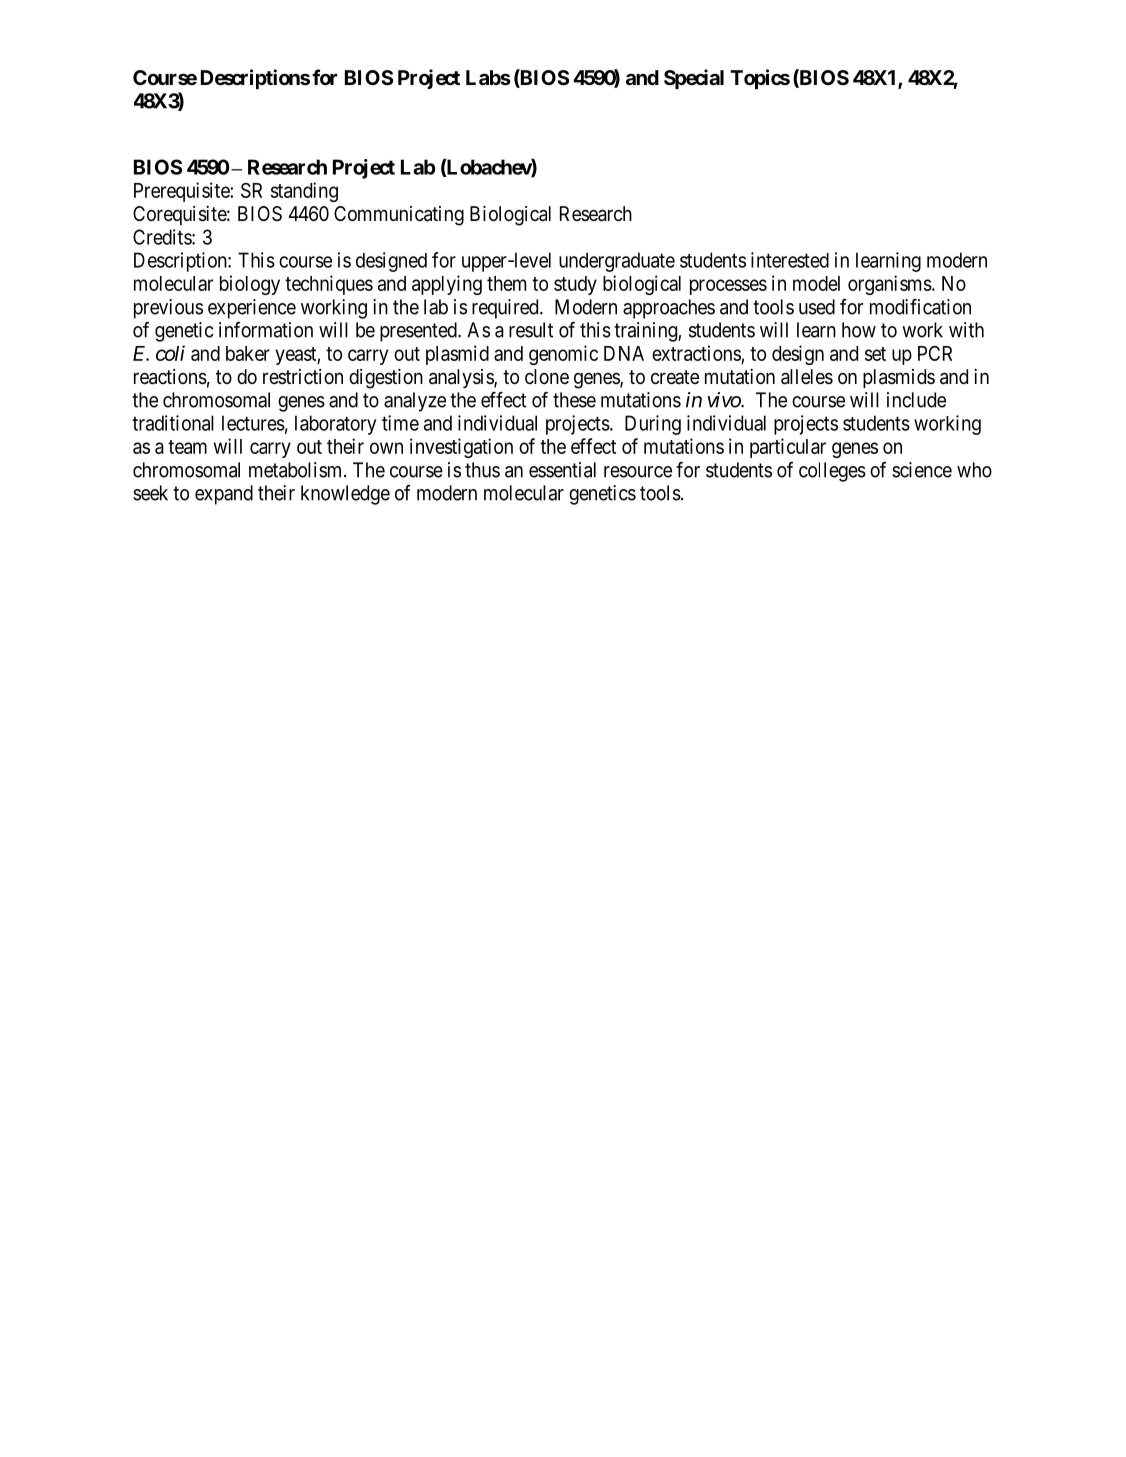 The height and width of the screenshot is (1457, 1126). What do you see at coordinates (816, 283) in the screenshot?
I see `model` at bounding box center [816, 283].
